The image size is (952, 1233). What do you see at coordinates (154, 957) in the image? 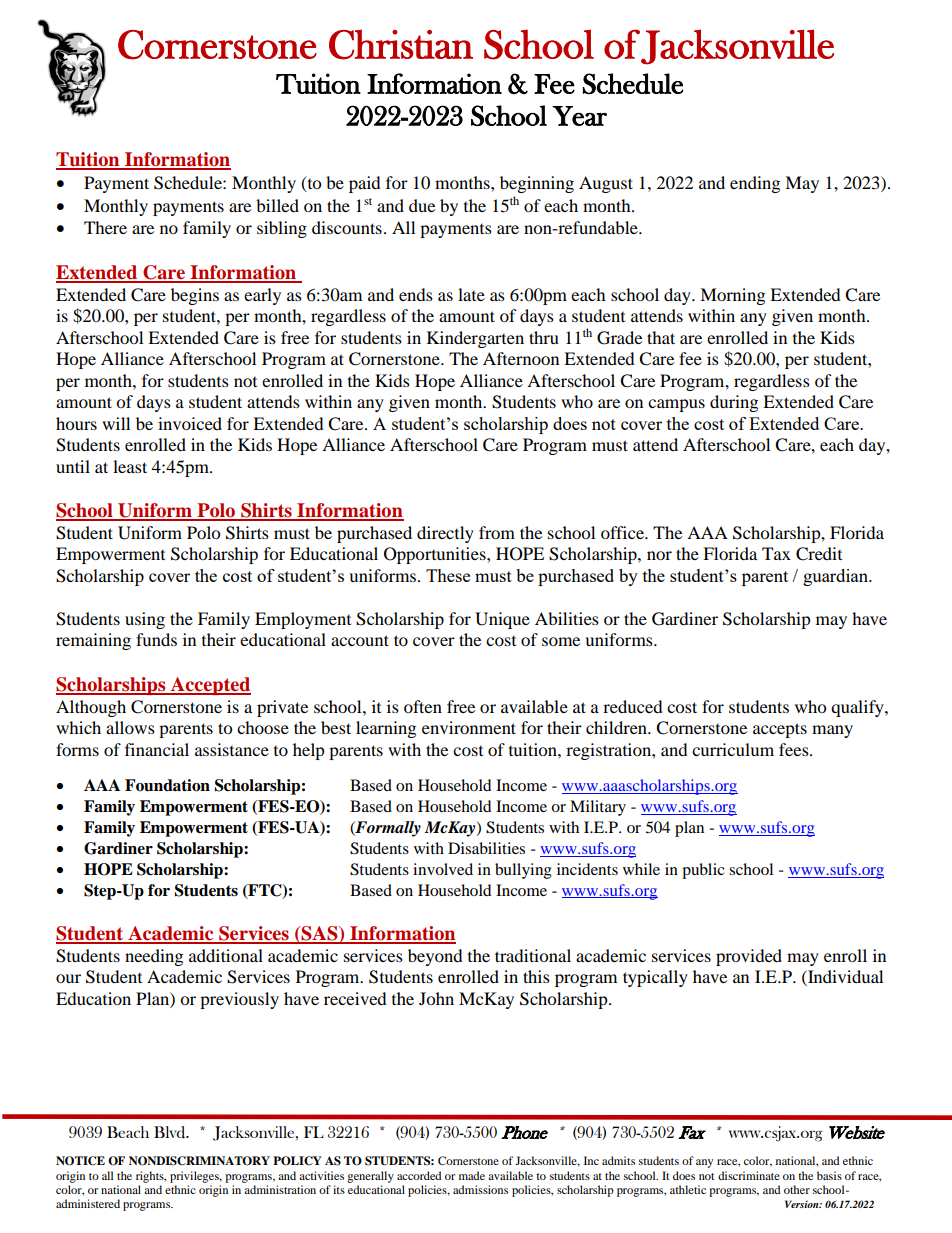
I see `needing` at bounding box center [154, 957].
